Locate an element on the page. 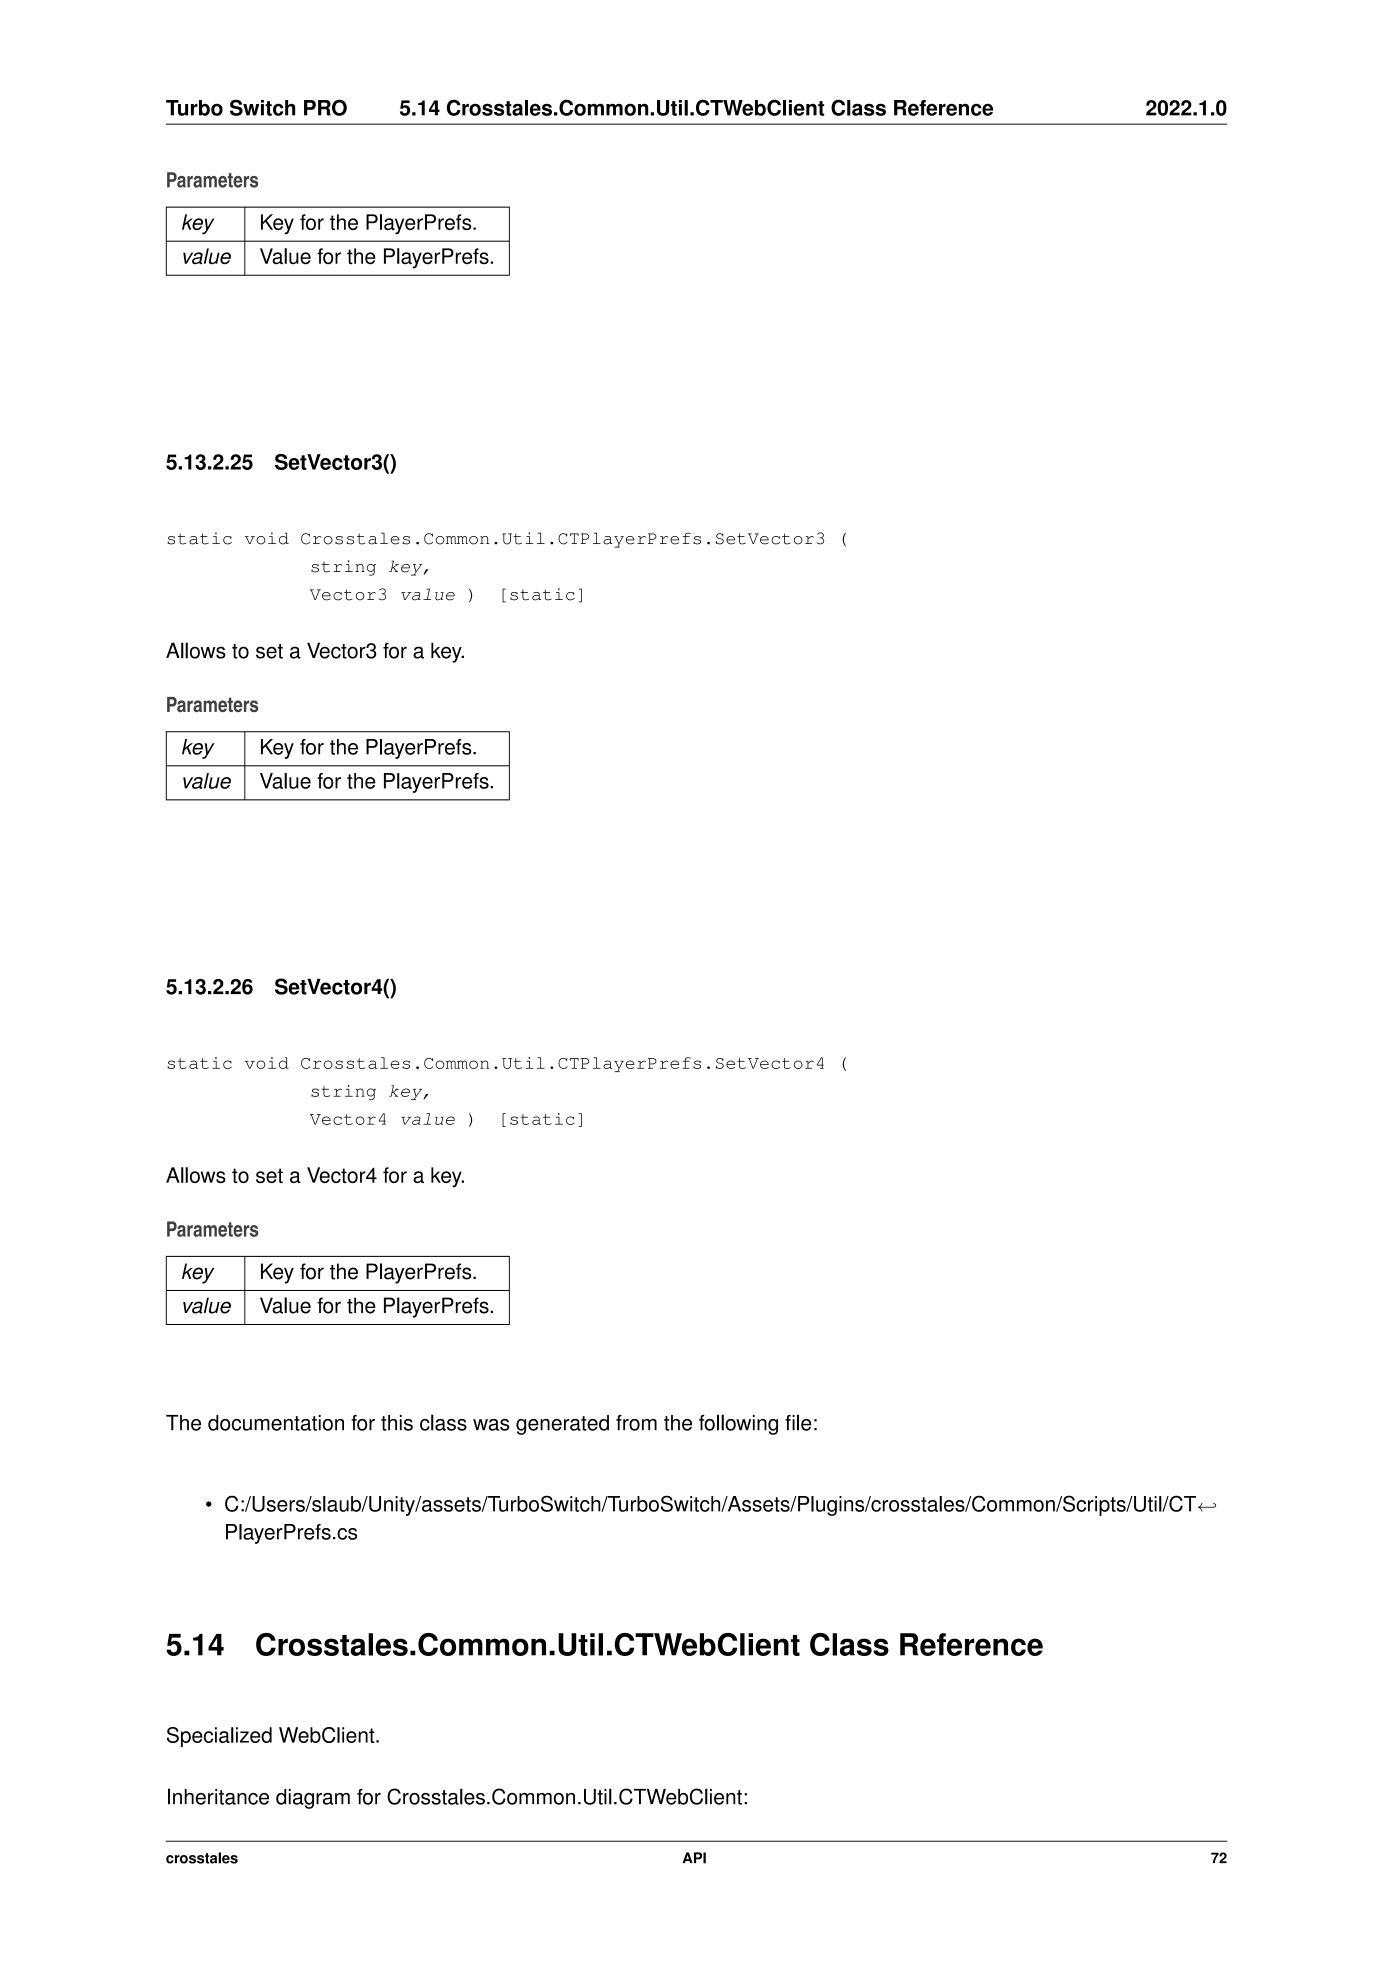 The width and height of the page is (1393, 1970). Specialized is located at coordinates (219, 1737).
